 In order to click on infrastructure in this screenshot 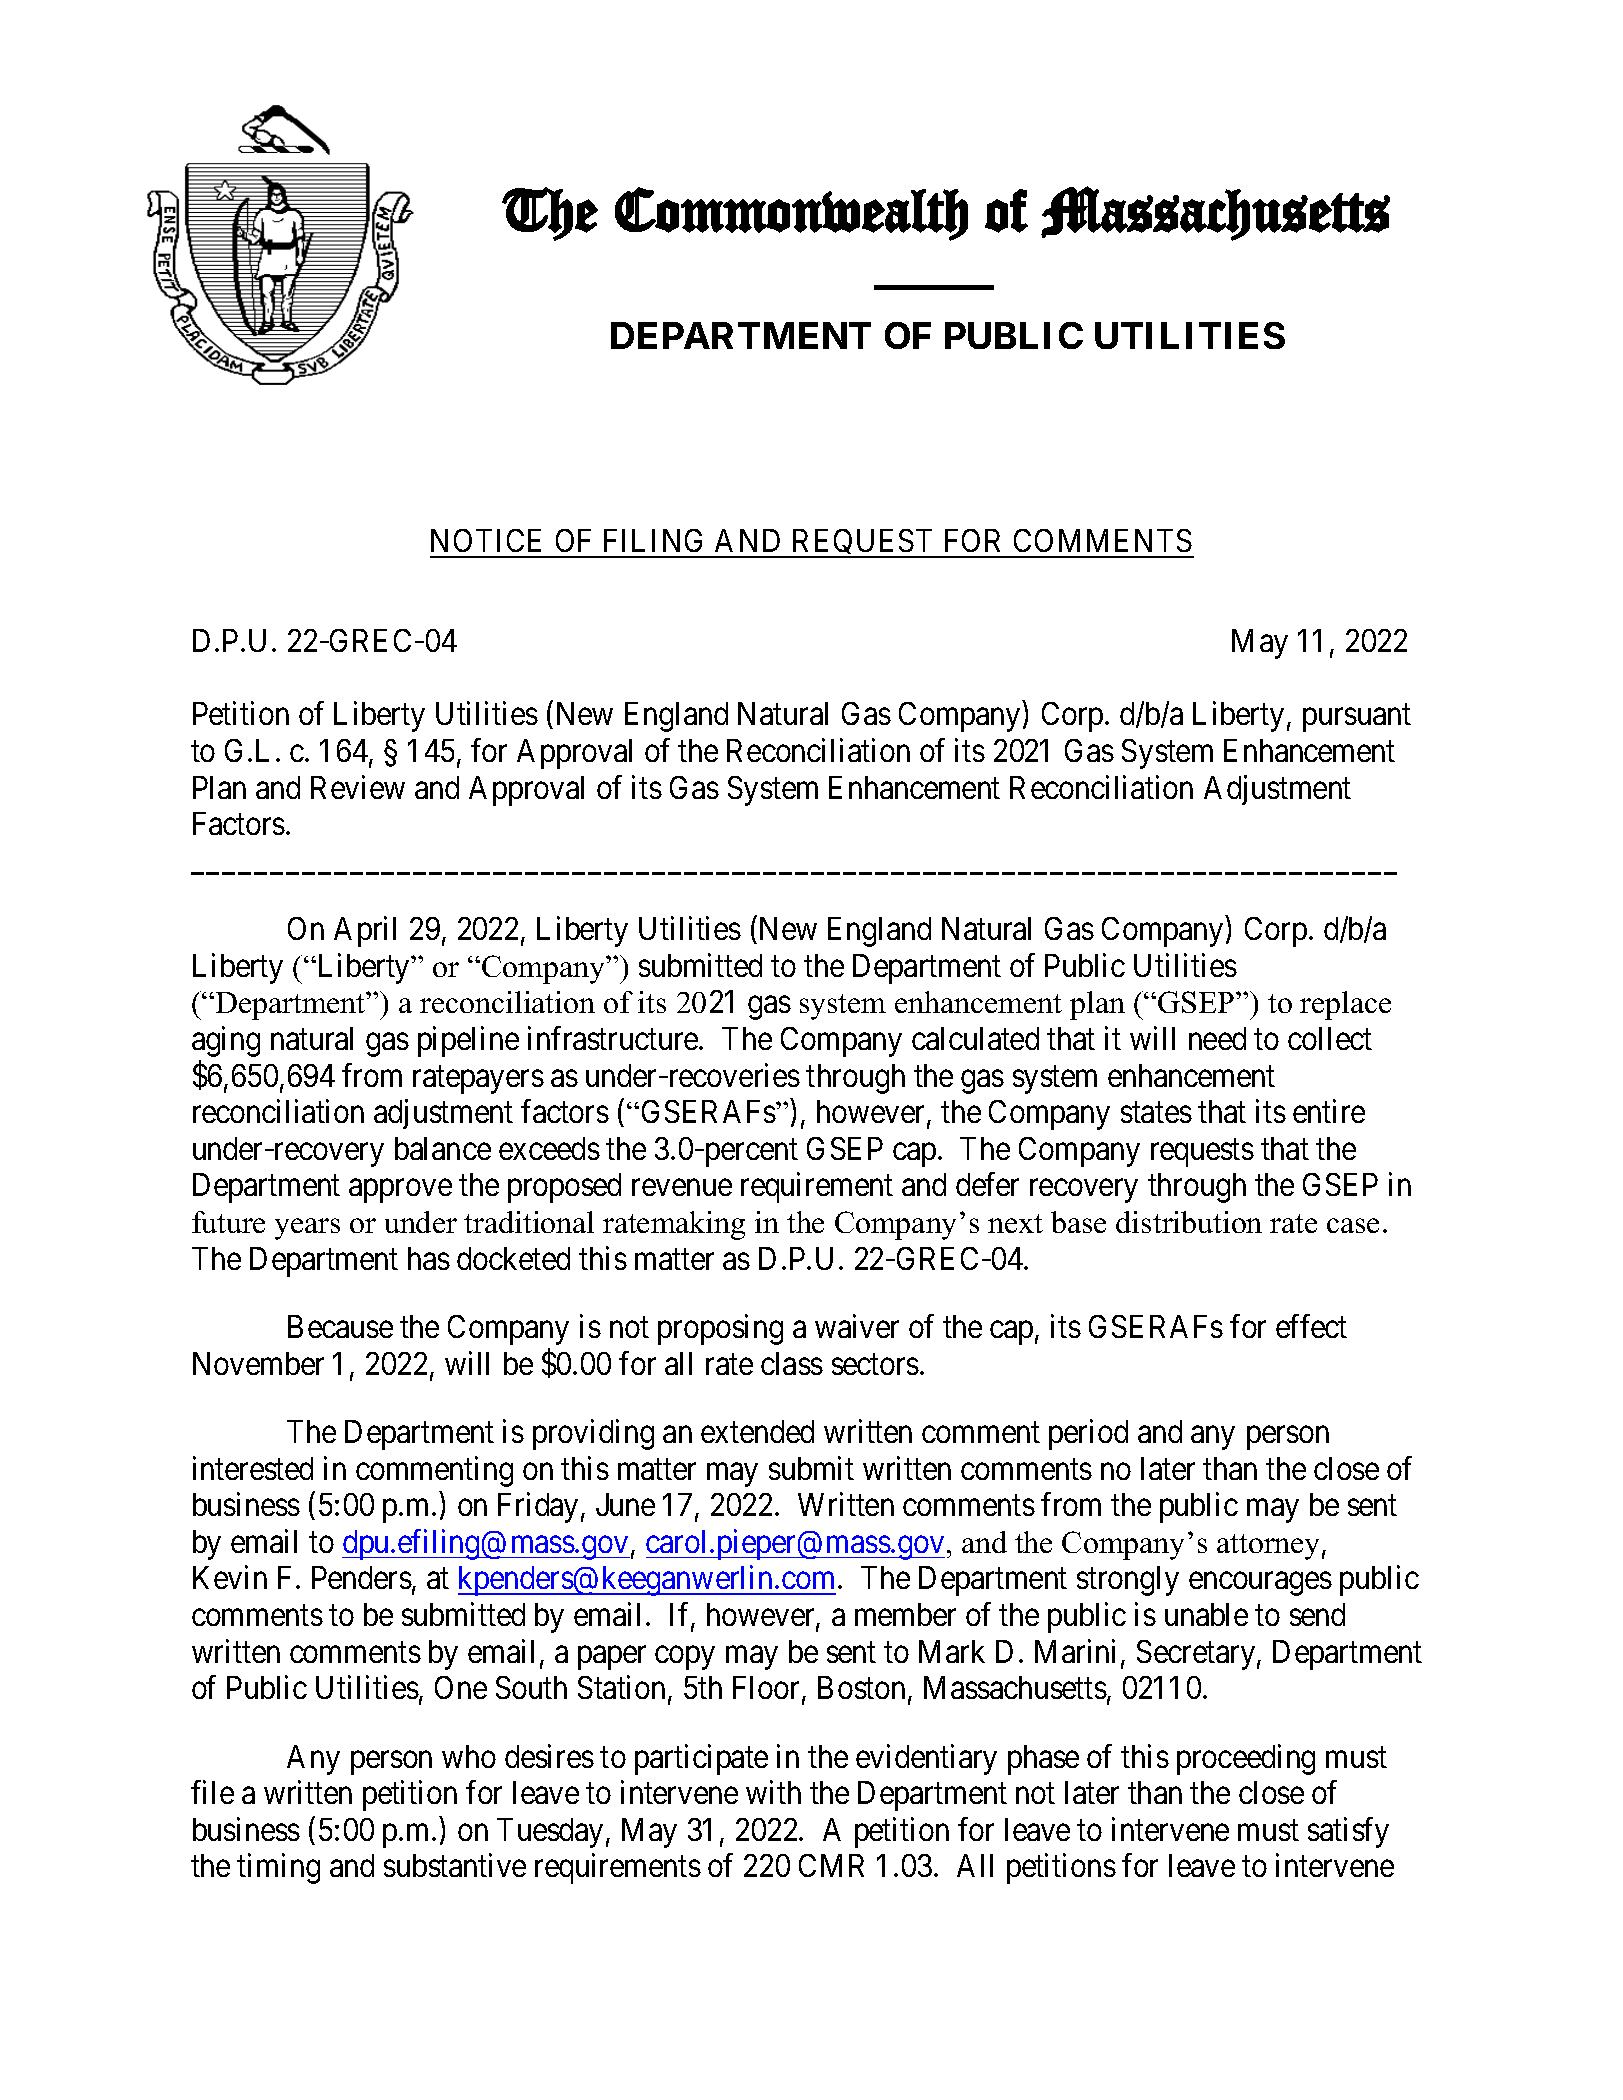, I will do `click(614, 1038)`.
